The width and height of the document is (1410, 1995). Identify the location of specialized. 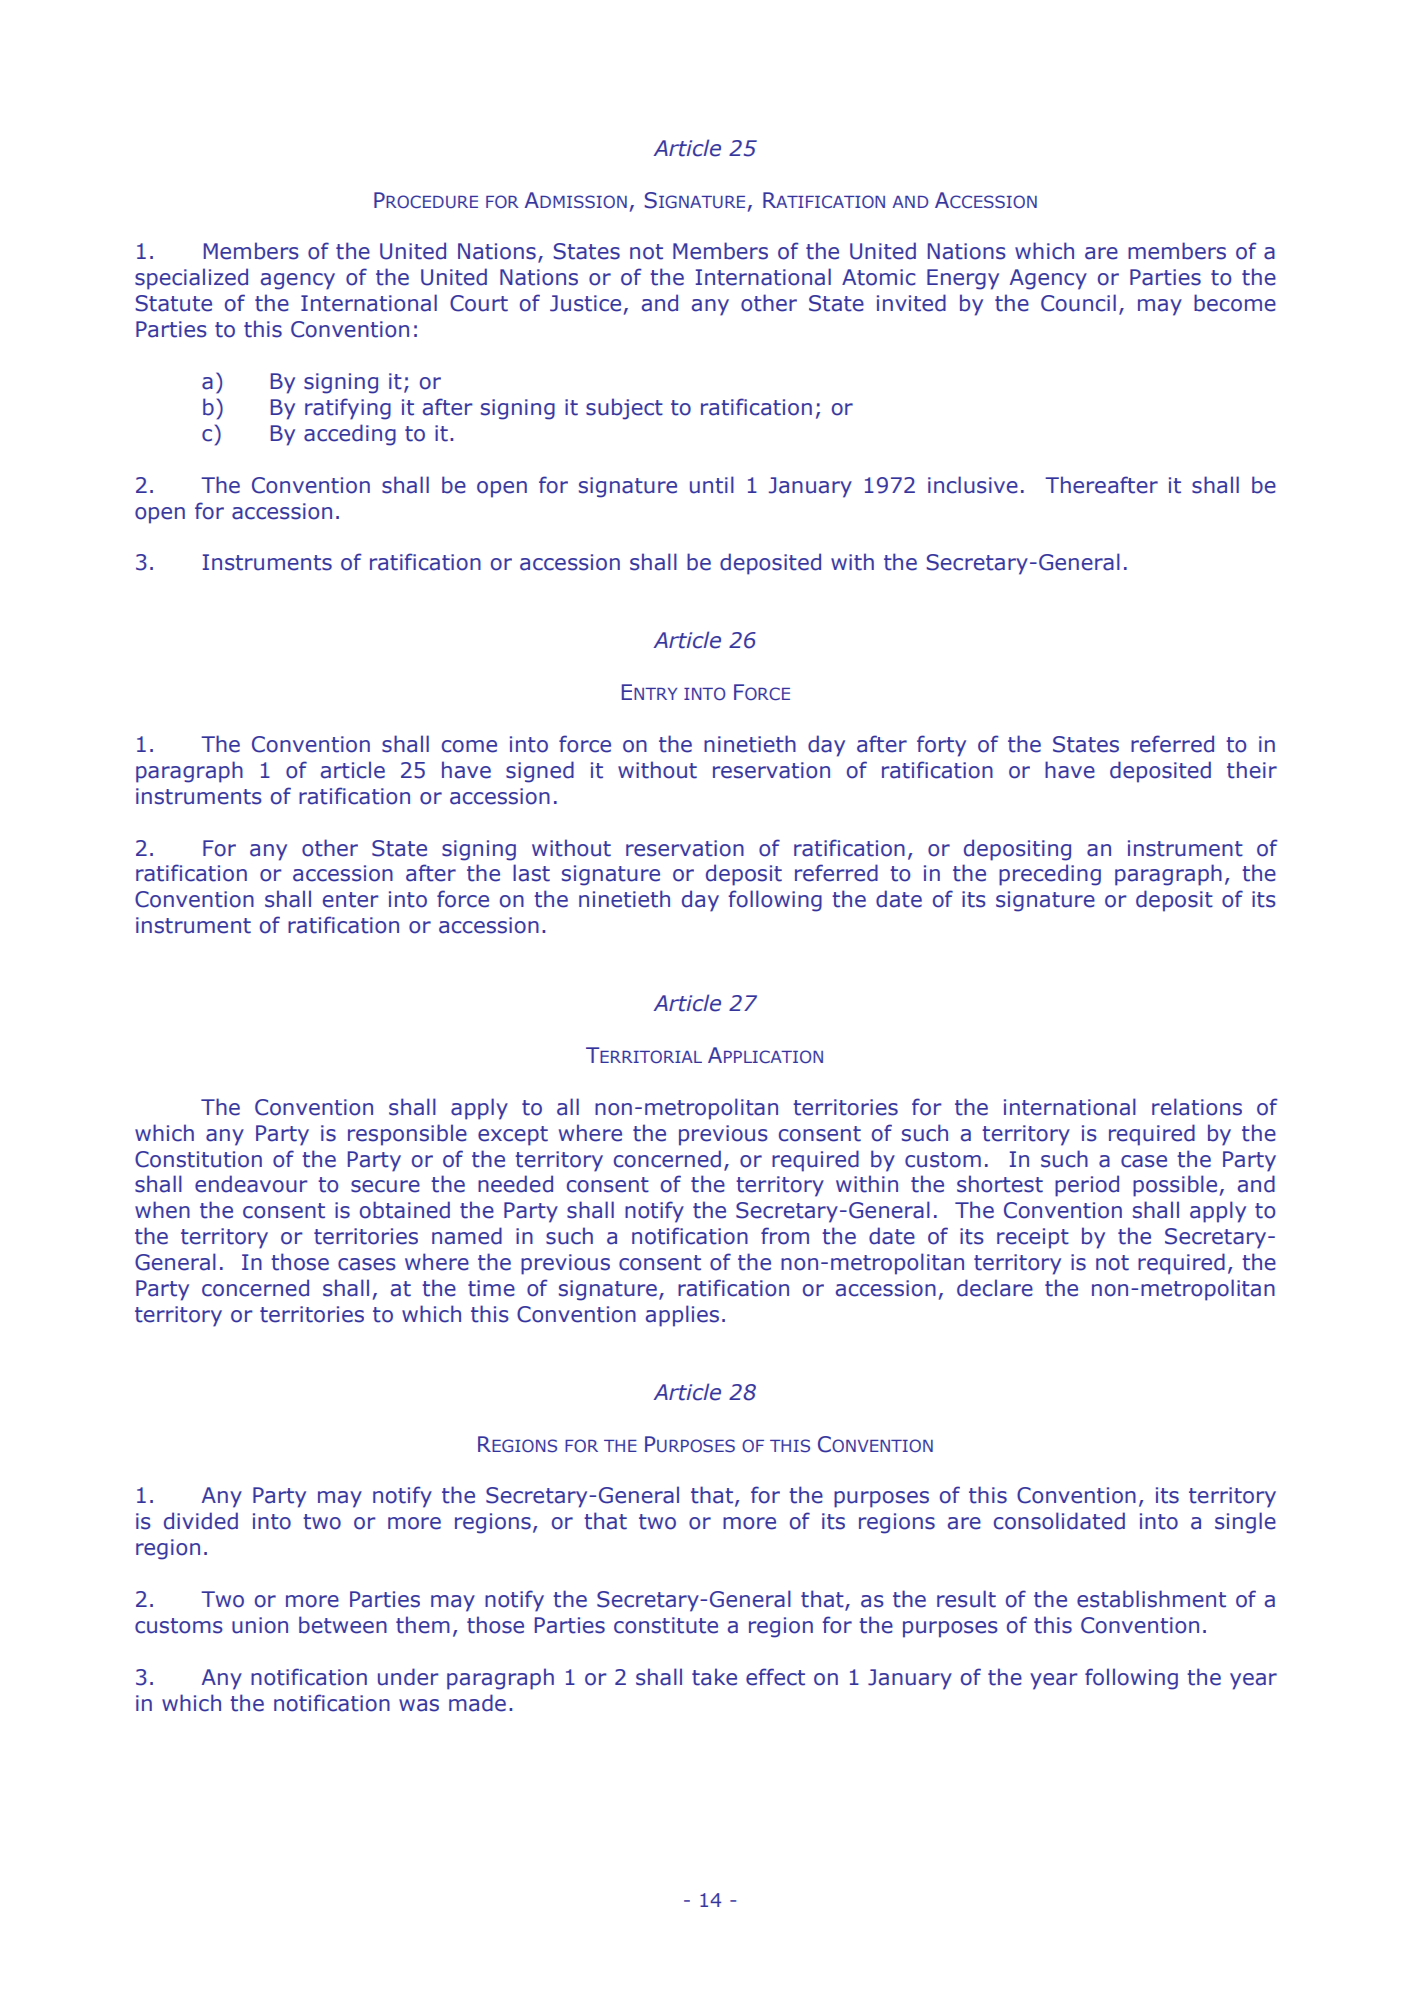
(191, 279).
